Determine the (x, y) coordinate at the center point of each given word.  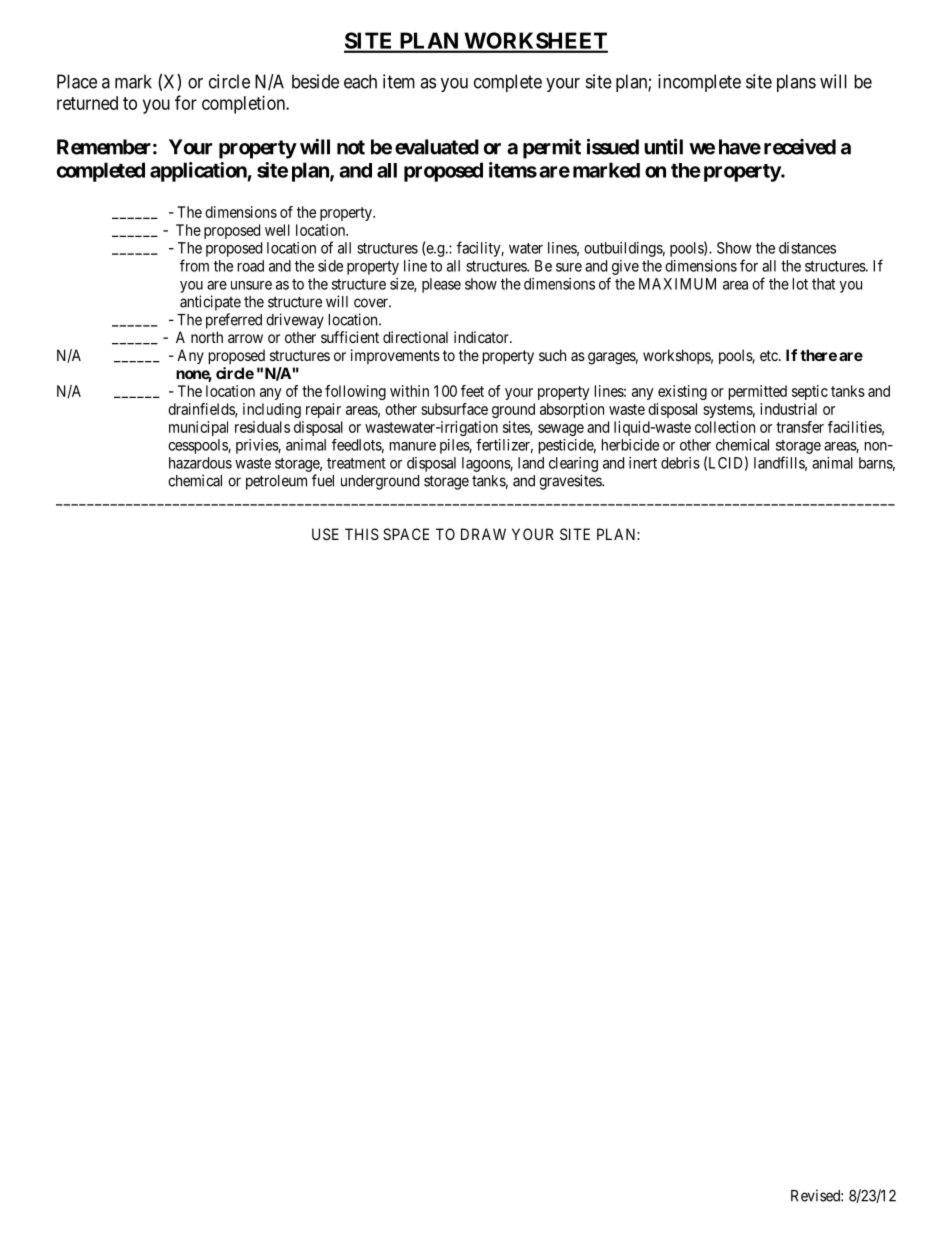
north (207, 337)
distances (807, 248)
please (441, 285)
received (800, 147)
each (360, 81)
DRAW (483, 534)
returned (87, 103)
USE (325, 534)
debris (680, 463)
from (194, 265)
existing (682, 392)
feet (472, 391)
